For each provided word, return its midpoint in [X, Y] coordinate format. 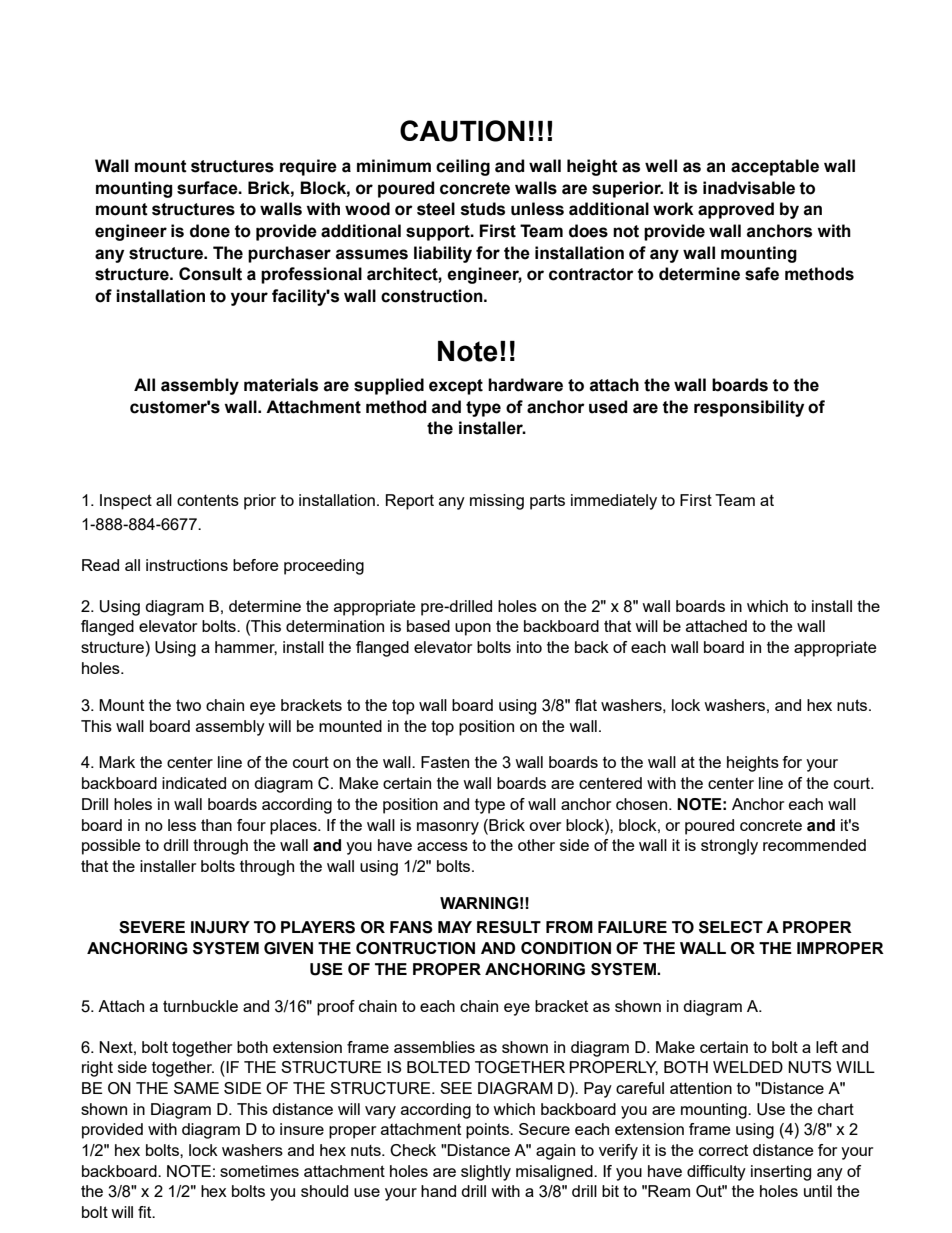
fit [146, 1212]
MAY [455, 927]
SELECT [731, 927]
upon [473, 629]
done [210, 231]
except [456, 387]
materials [281, 385]
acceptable [775, 167]
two [188, 705]
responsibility [749, 408]
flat [586, 705]
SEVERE [152, 927]
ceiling [463, 167]
